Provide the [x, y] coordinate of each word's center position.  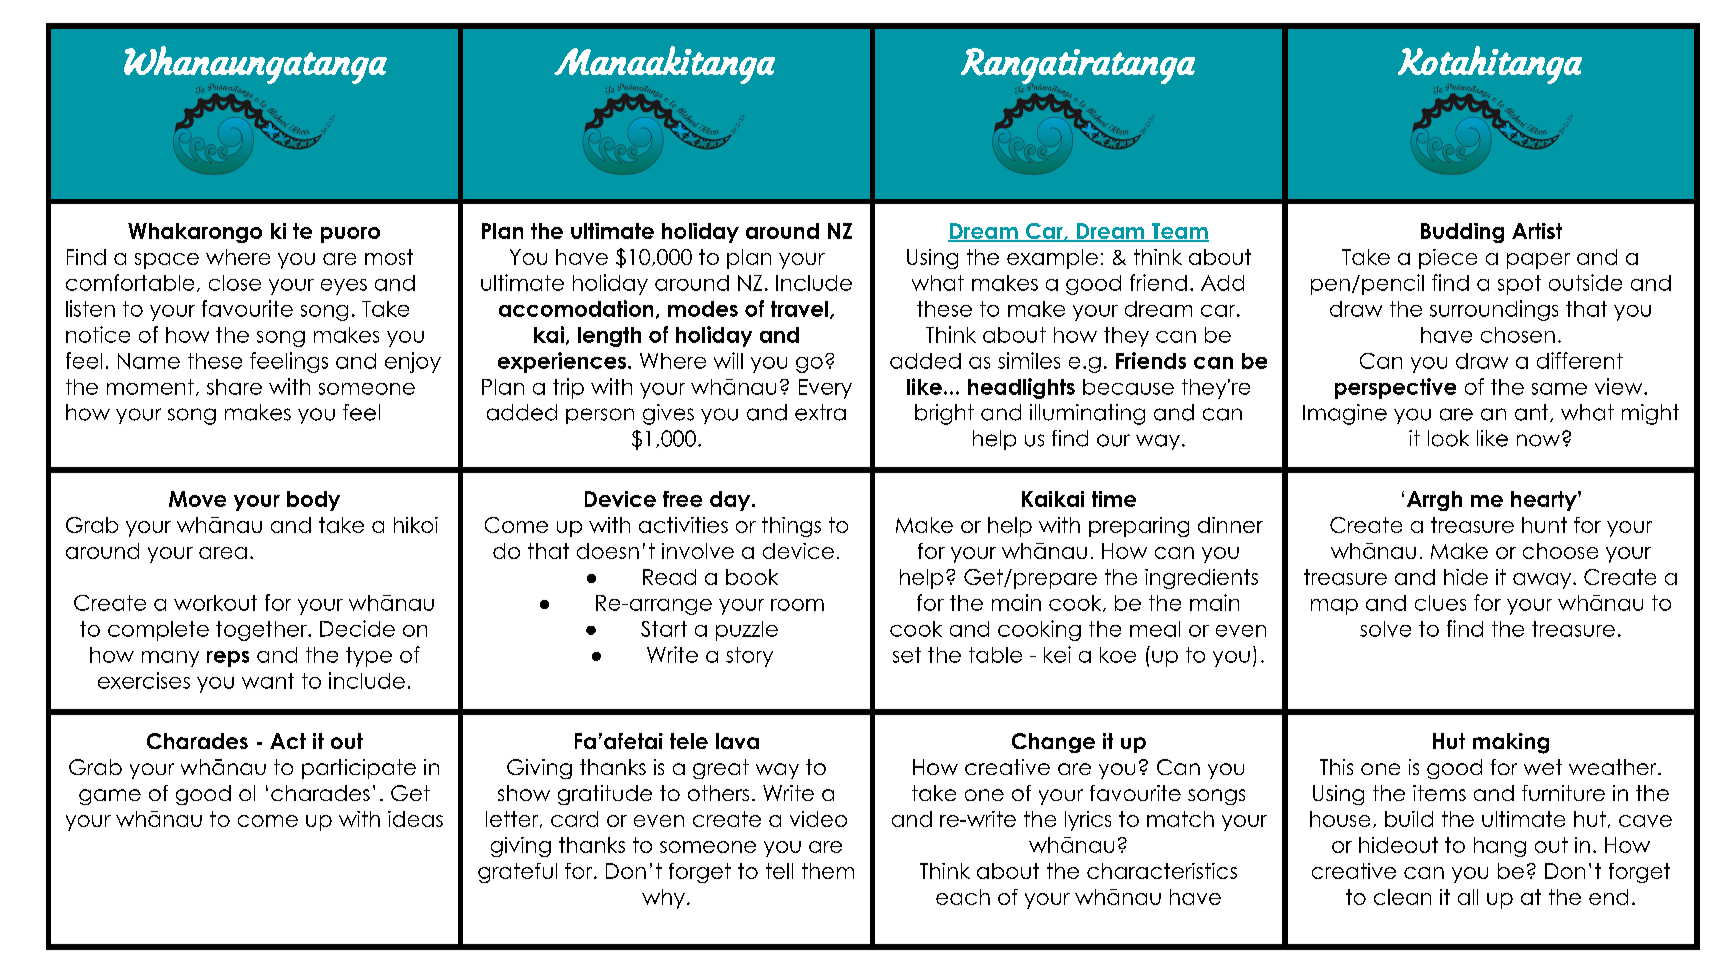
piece [1448, 259]
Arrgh [1434, 501]
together [262, 631]
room [797, 605]
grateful [517, 873]
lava [737, 741]
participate [359, 769]
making [1511, 743]
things [791, 527]
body [313, 501]
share [234, 387]
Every [825, 389]
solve [1385, 629]
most [389, 257]
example [1052, 259]
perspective [1395, 388]
